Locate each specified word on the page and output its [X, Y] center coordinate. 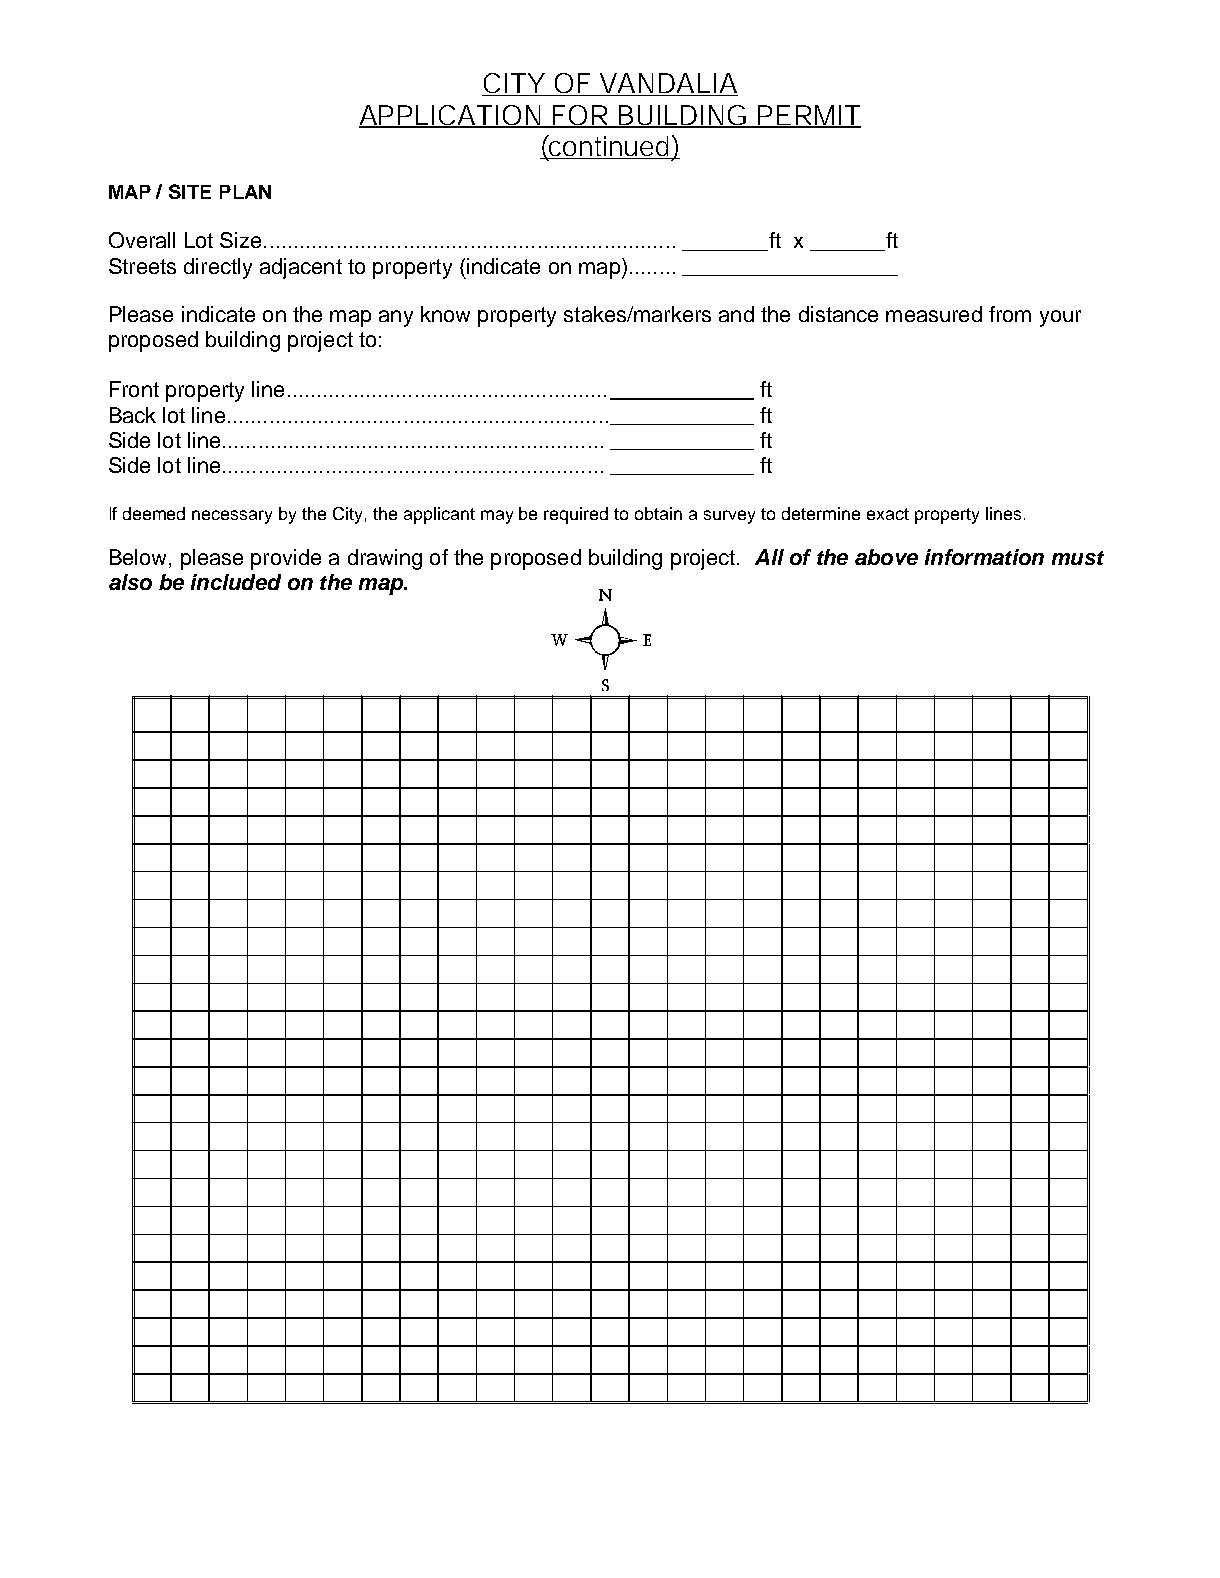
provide [286, 559]
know [445, 314]
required [576, 515]
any [396, 318]
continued [610, 147]
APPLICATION [450, 116]
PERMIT [808, 116]
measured [934, 314]
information [984, 557]
